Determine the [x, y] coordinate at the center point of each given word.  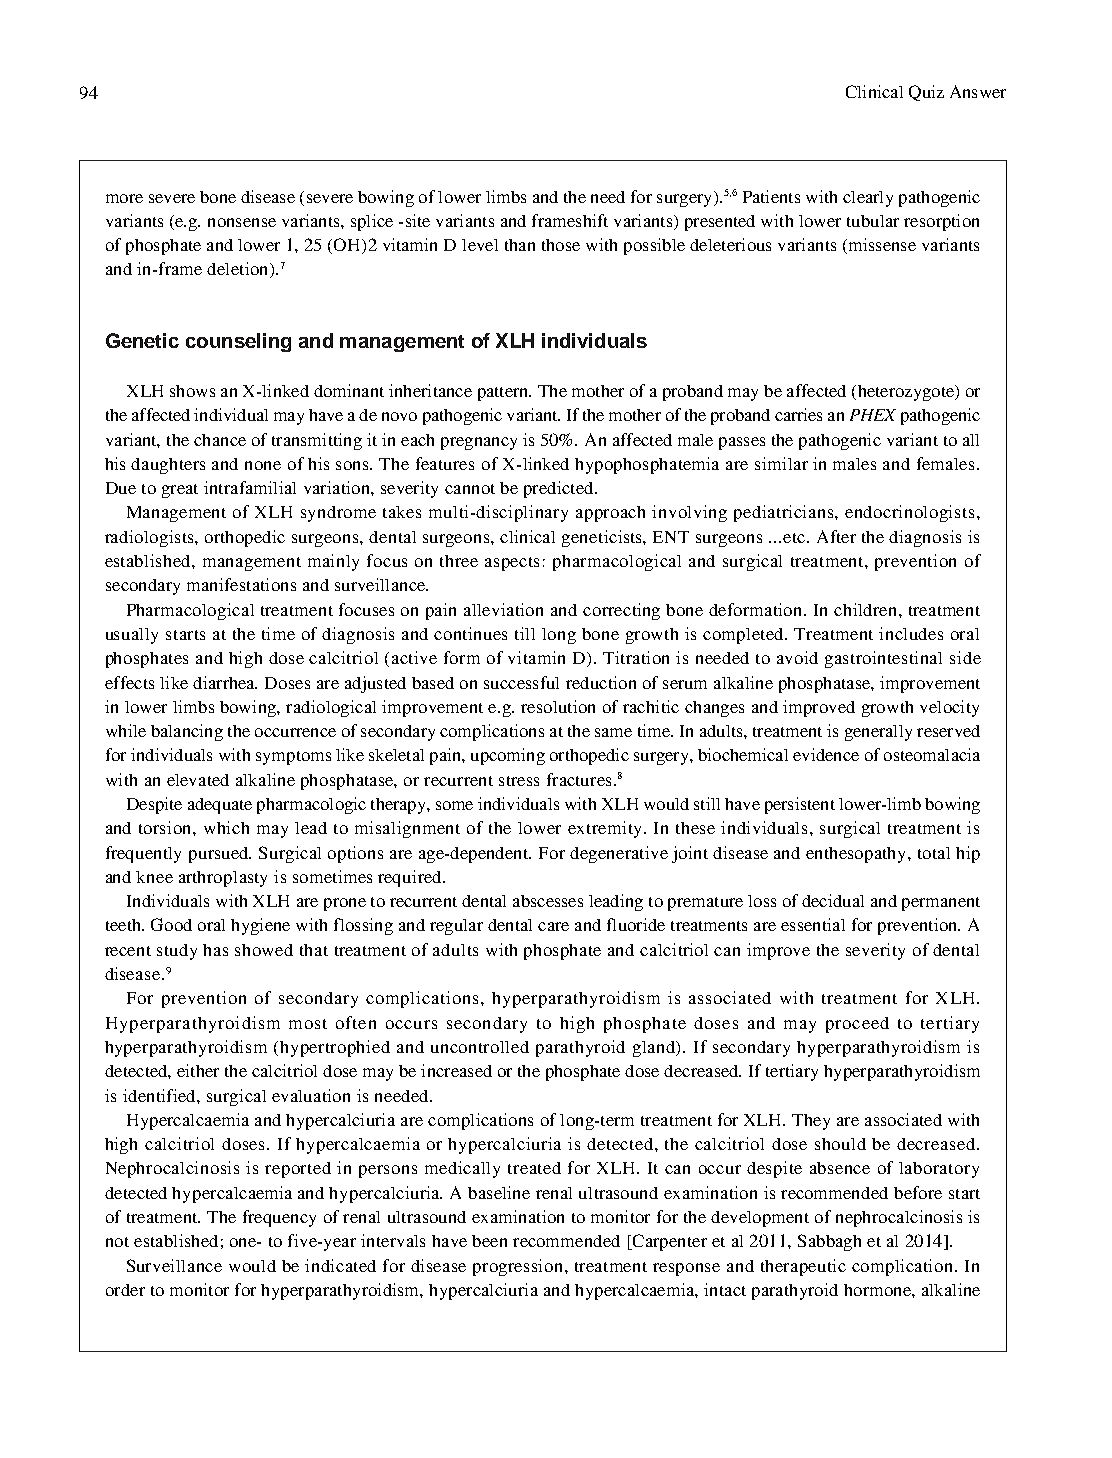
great [180, 491]
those [561, 245]
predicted [560, 489]
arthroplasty [223, 879]
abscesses [548, 901]
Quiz [926, 93]
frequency [279, 1218]
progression [519, 1267]
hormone [878, 1290]
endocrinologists [909, 513]
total [934, 853]
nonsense [242, 222]
